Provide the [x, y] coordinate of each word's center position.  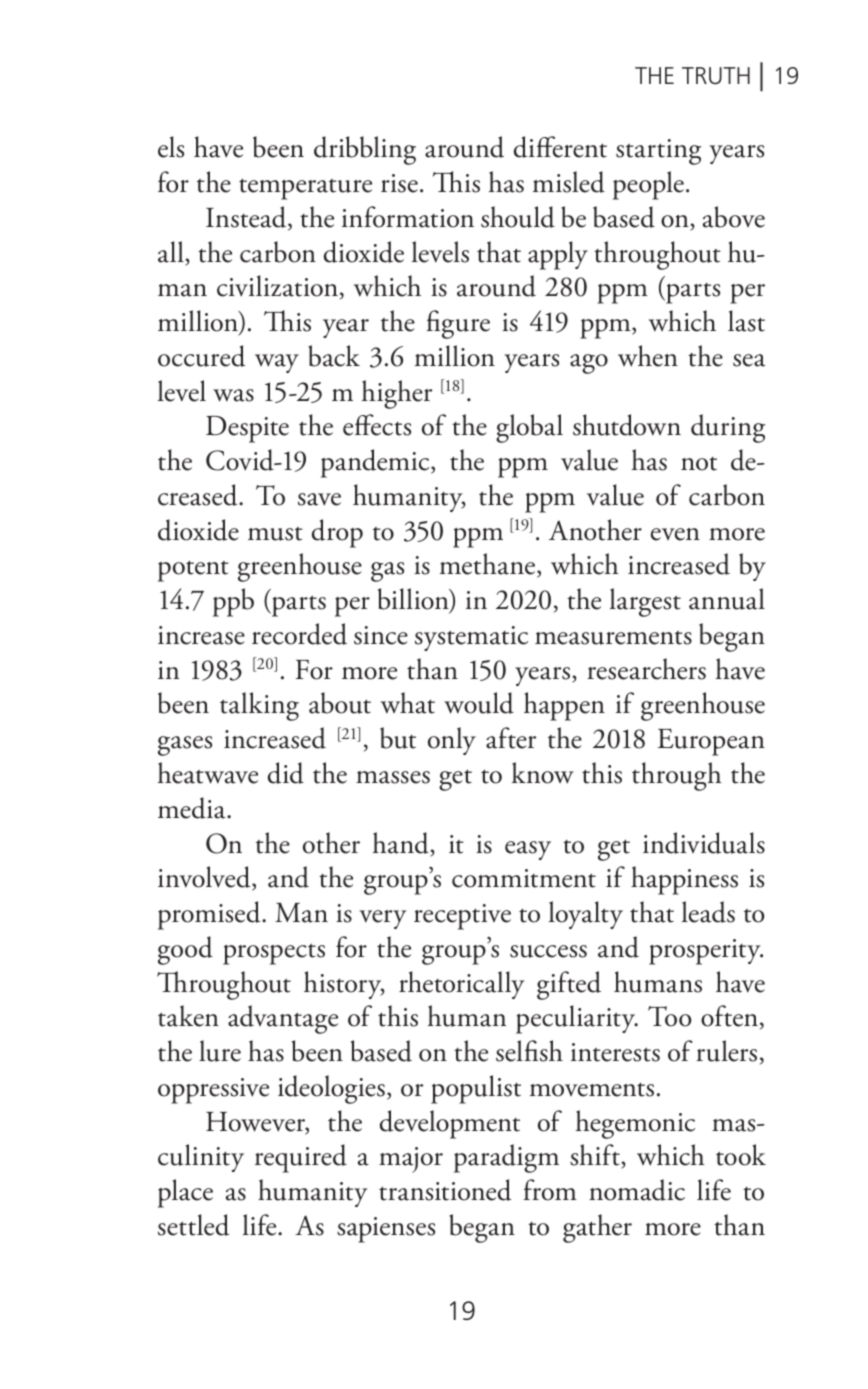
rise [399, 183]
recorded [299, 634]
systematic [471, 638]
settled [193, 1225]
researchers [646, 669]
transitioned [445, 1190]
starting [658, 152]
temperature [305, 189]
